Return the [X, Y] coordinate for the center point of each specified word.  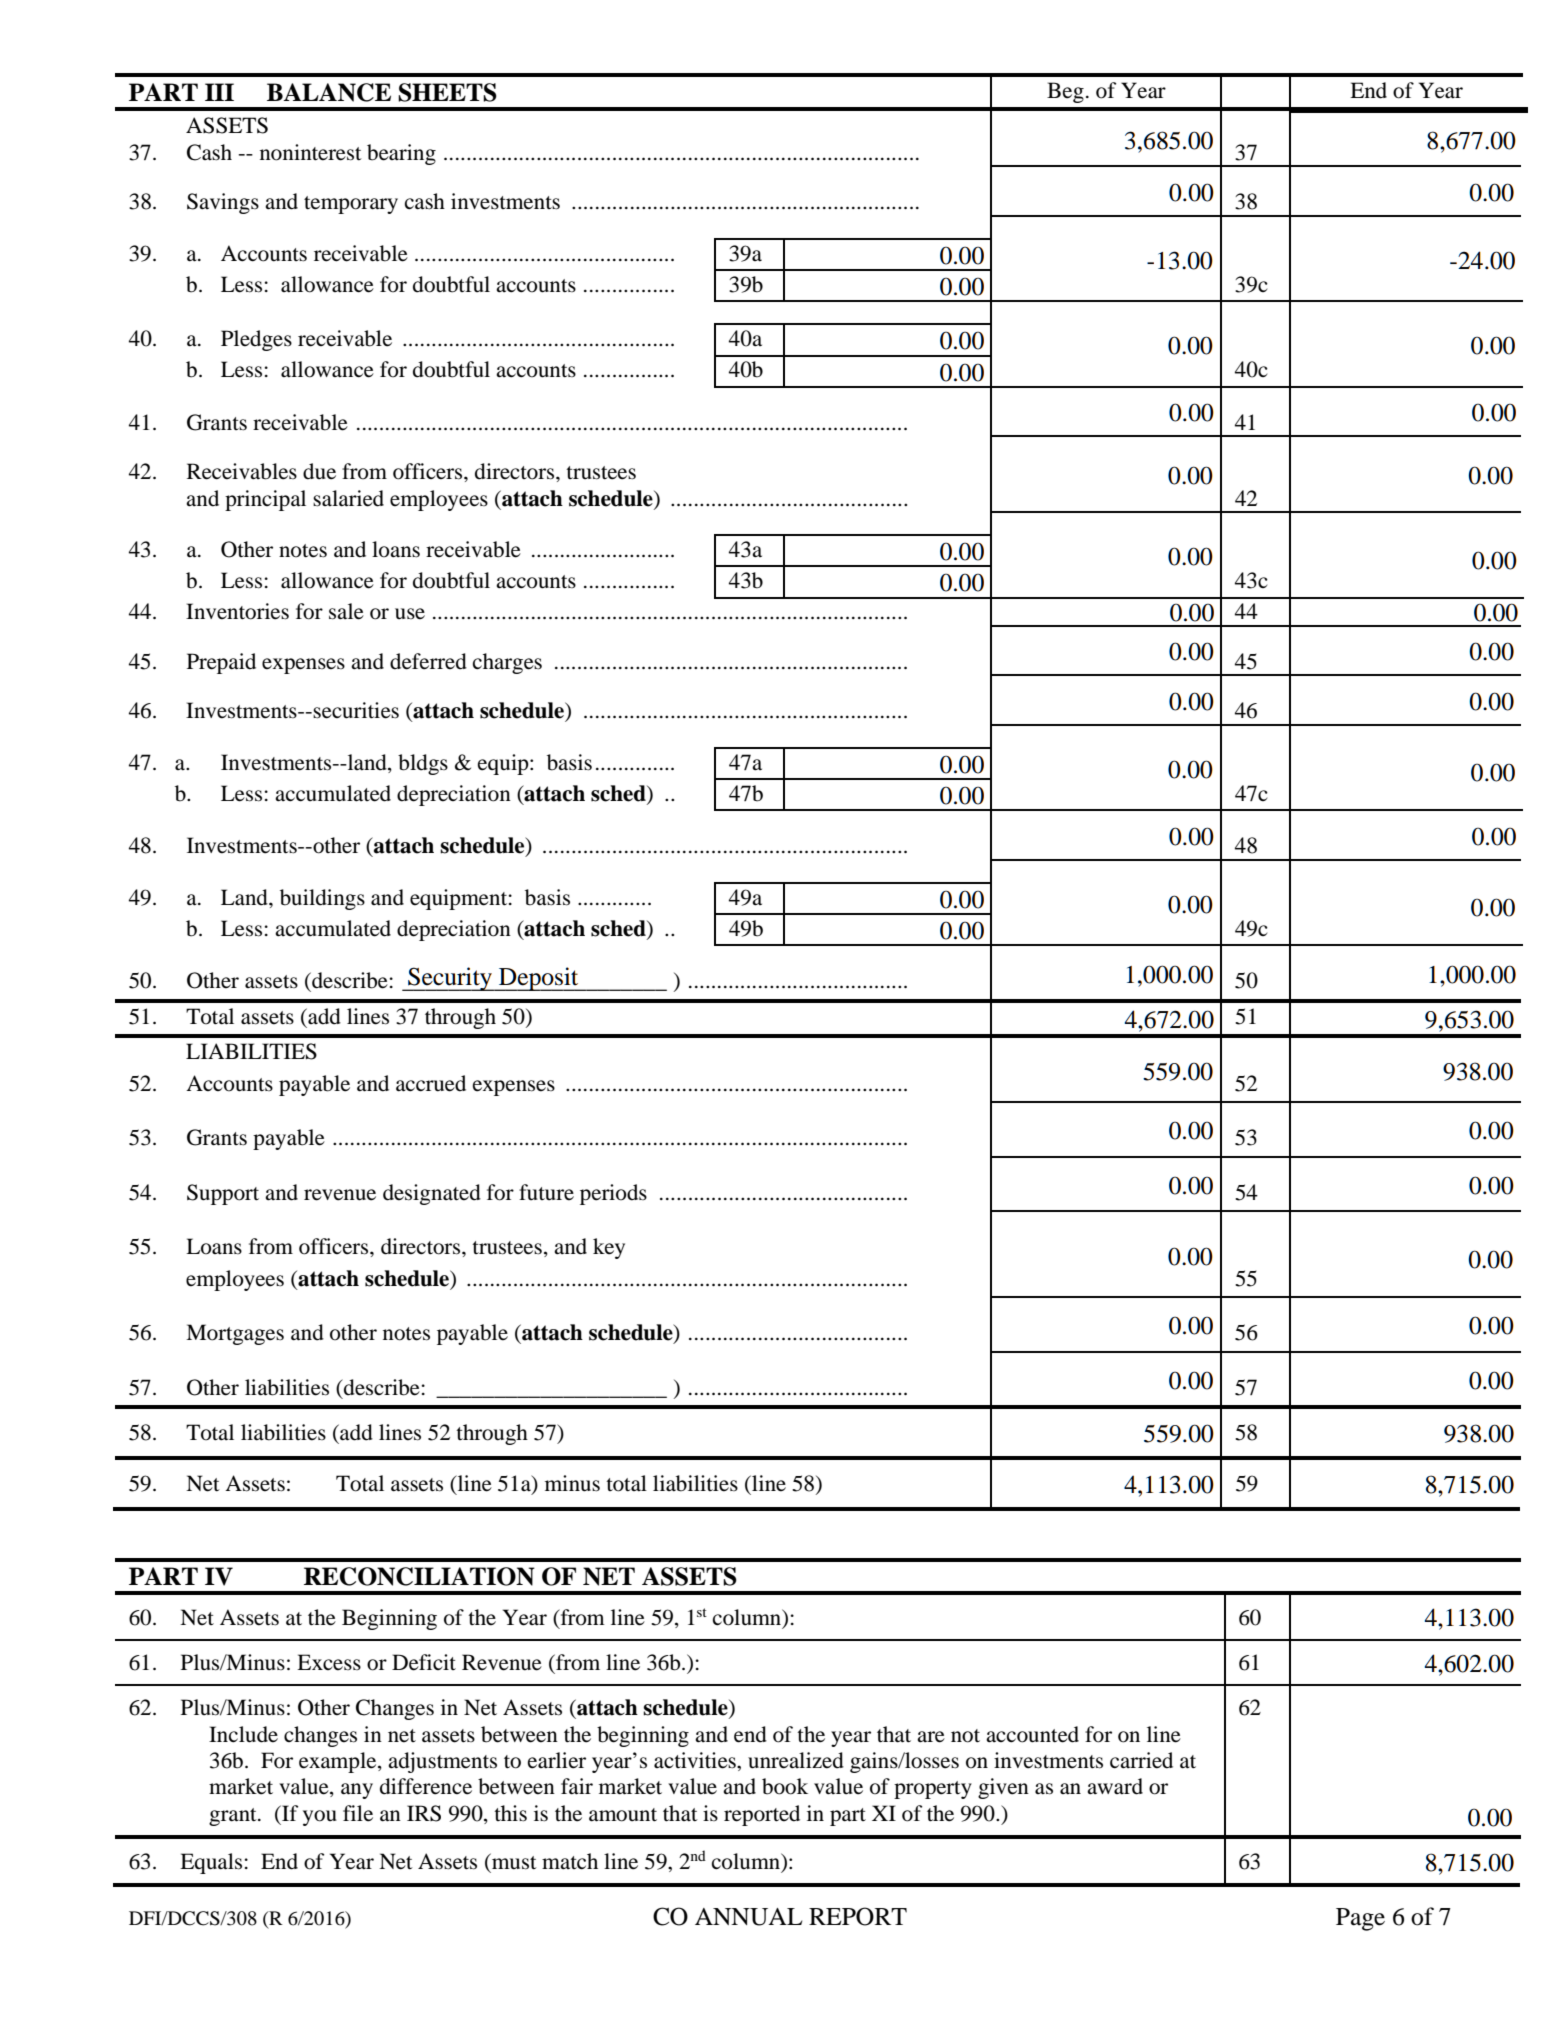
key [609, 1248]
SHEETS [447, 92]
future [546, 1192]
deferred [428, 661]
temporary [351, 205]
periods [613, 1194]
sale [346, 611]
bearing [401, 154]
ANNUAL [748, 1917]
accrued [431, 1083]
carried [1141, 1760]
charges [507, 663]
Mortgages [235, 1334]
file [358, 1813]
